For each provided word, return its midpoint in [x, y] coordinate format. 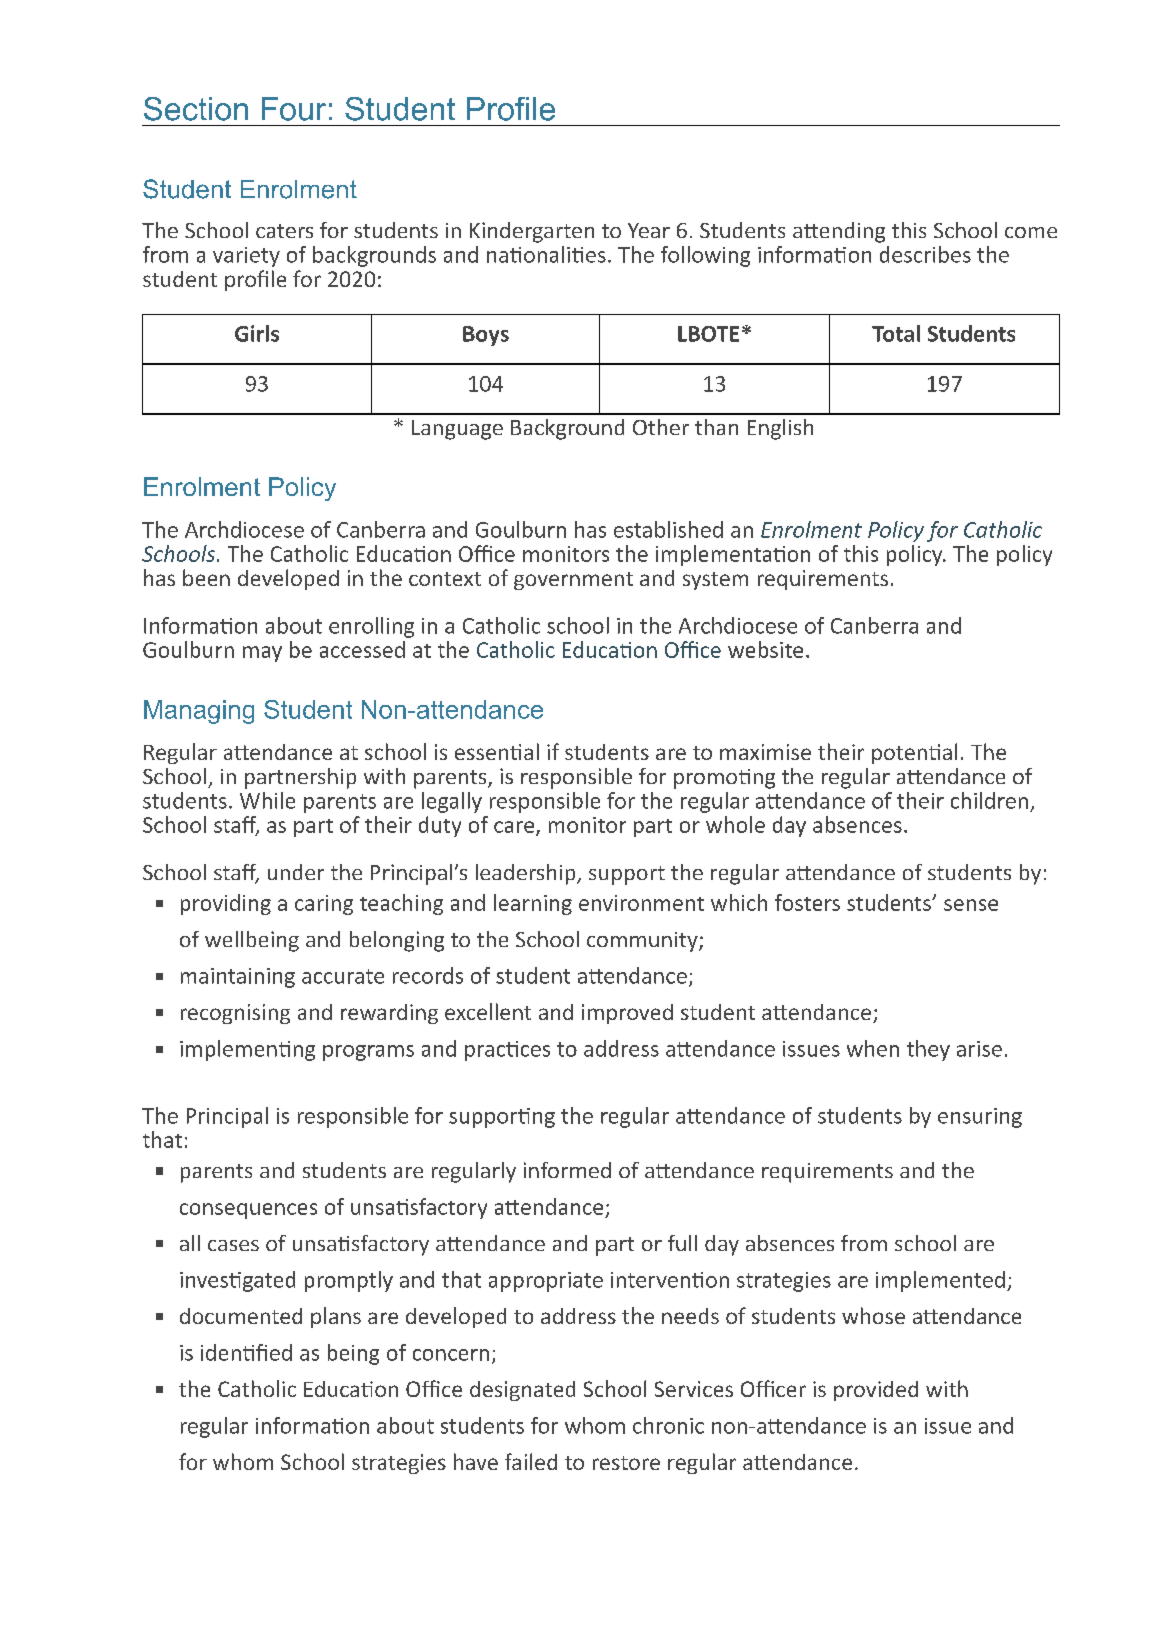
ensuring [980, 1118]
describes [925, 254]
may [262, 654]
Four [294, 109]
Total [896, 333]
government [573, 581]
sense [971, 905]
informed [567, 1170]
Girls [257, 333]
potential [914, 753]
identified [246, 1352]
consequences [248, 1211]
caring [324, 905]
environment [641, 903]
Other [661, 427]
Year [649, 230]
